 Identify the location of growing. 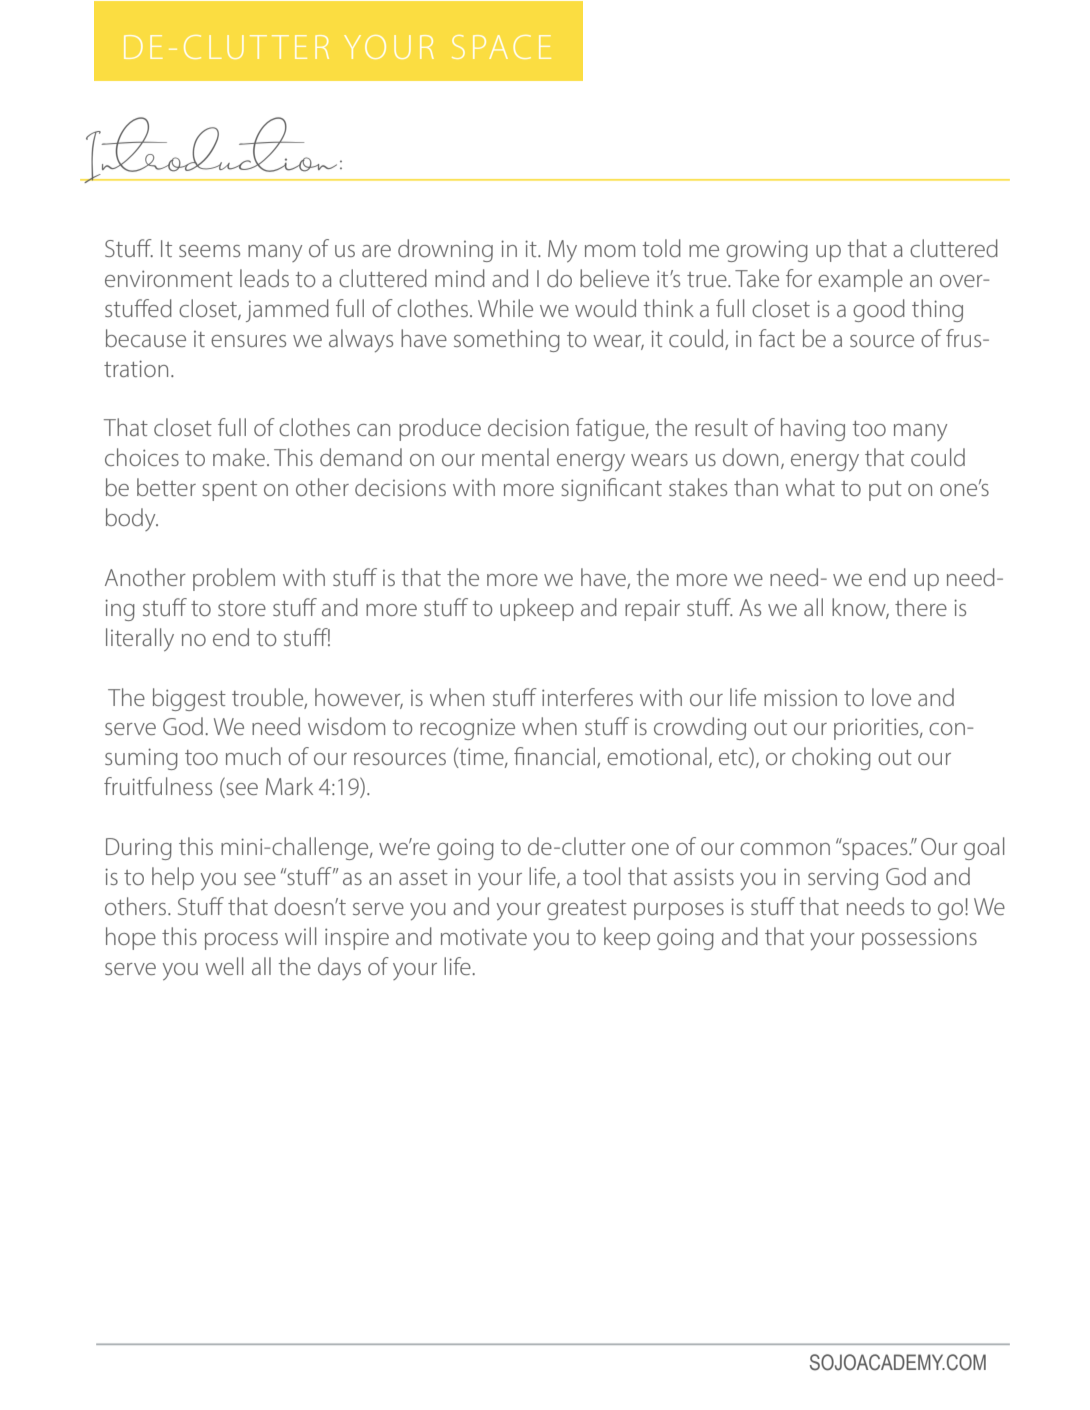
(767, 251).
